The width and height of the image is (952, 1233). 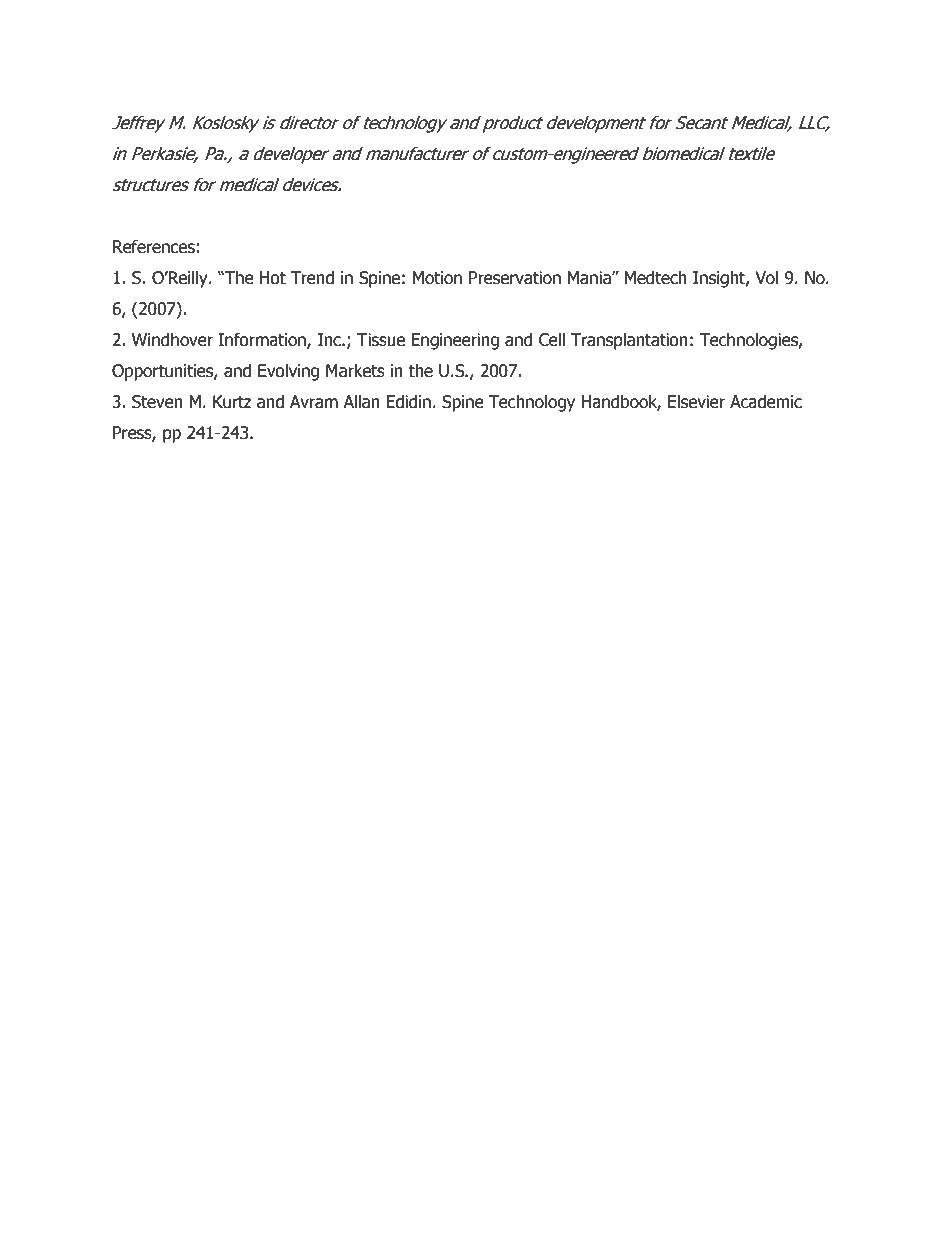 I want to click on Information, so click(x=263, y=341).
